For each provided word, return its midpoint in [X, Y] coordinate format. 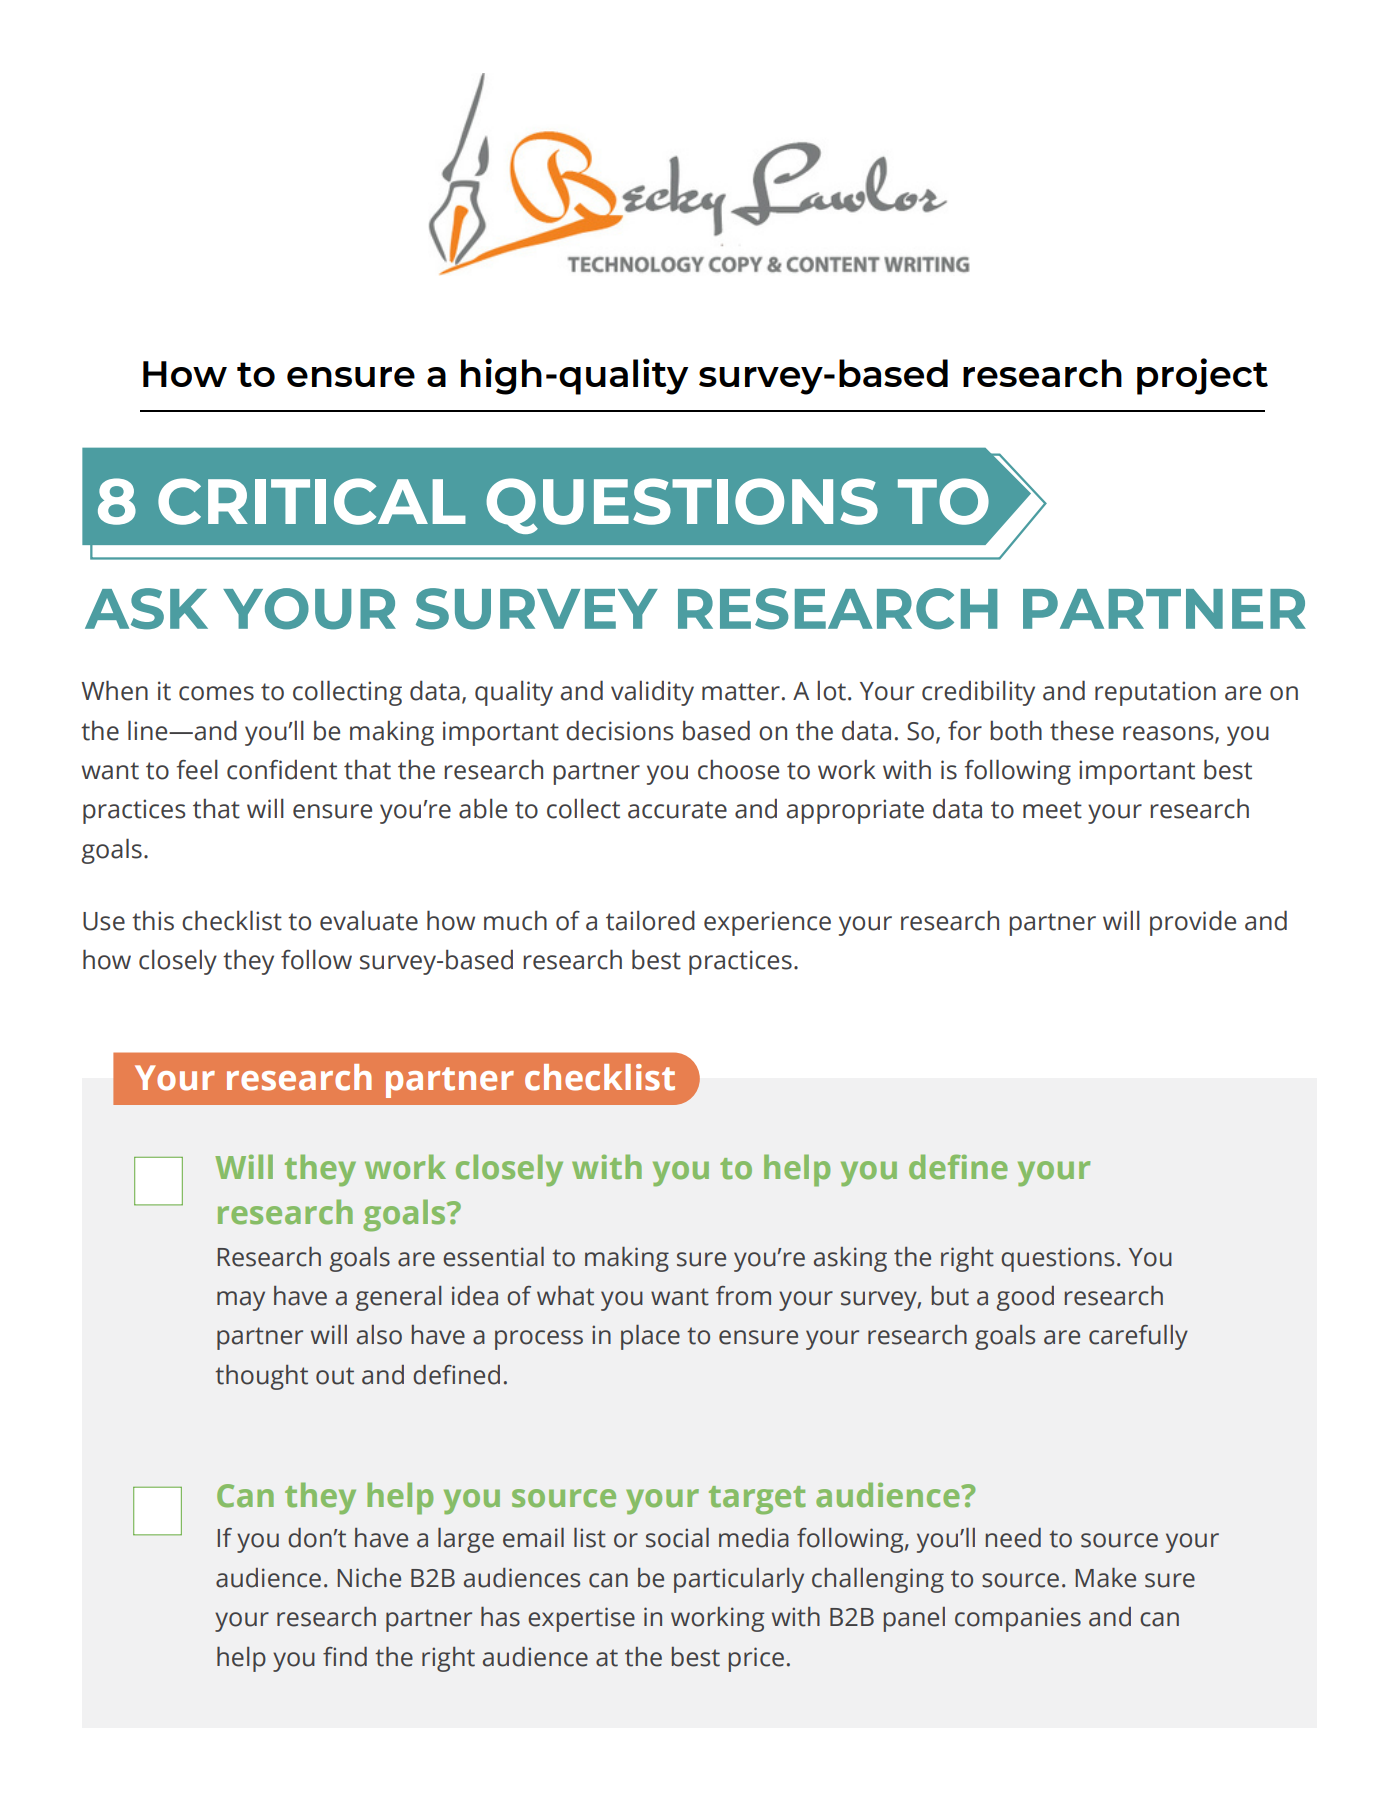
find [345, 1657]
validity [652, 693]
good [1025, 1298]
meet [1052, 810]
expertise [581, 1619]
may [241, 1301]
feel [197, 769]
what [565, 1296]
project [1202, 376]
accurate [677, 810]
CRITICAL [312, 501]
